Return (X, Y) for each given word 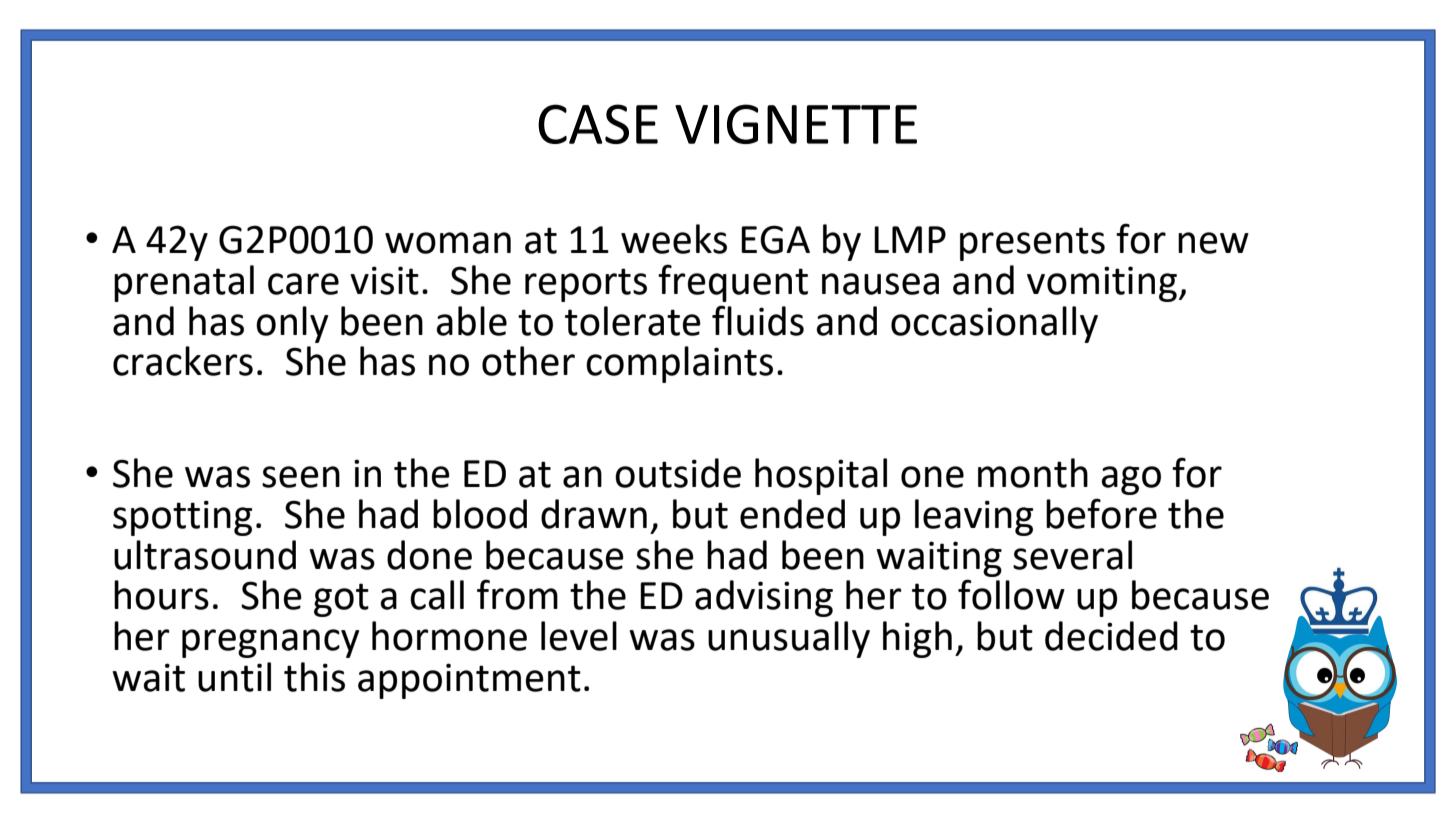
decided (1111, 636)
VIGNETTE (796, 124)
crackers (183, 361)
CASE (598, 124)
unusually (789, 639)
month (1033, 473)
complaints (679, 364)
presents (1032, 244)
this (314, 677)
